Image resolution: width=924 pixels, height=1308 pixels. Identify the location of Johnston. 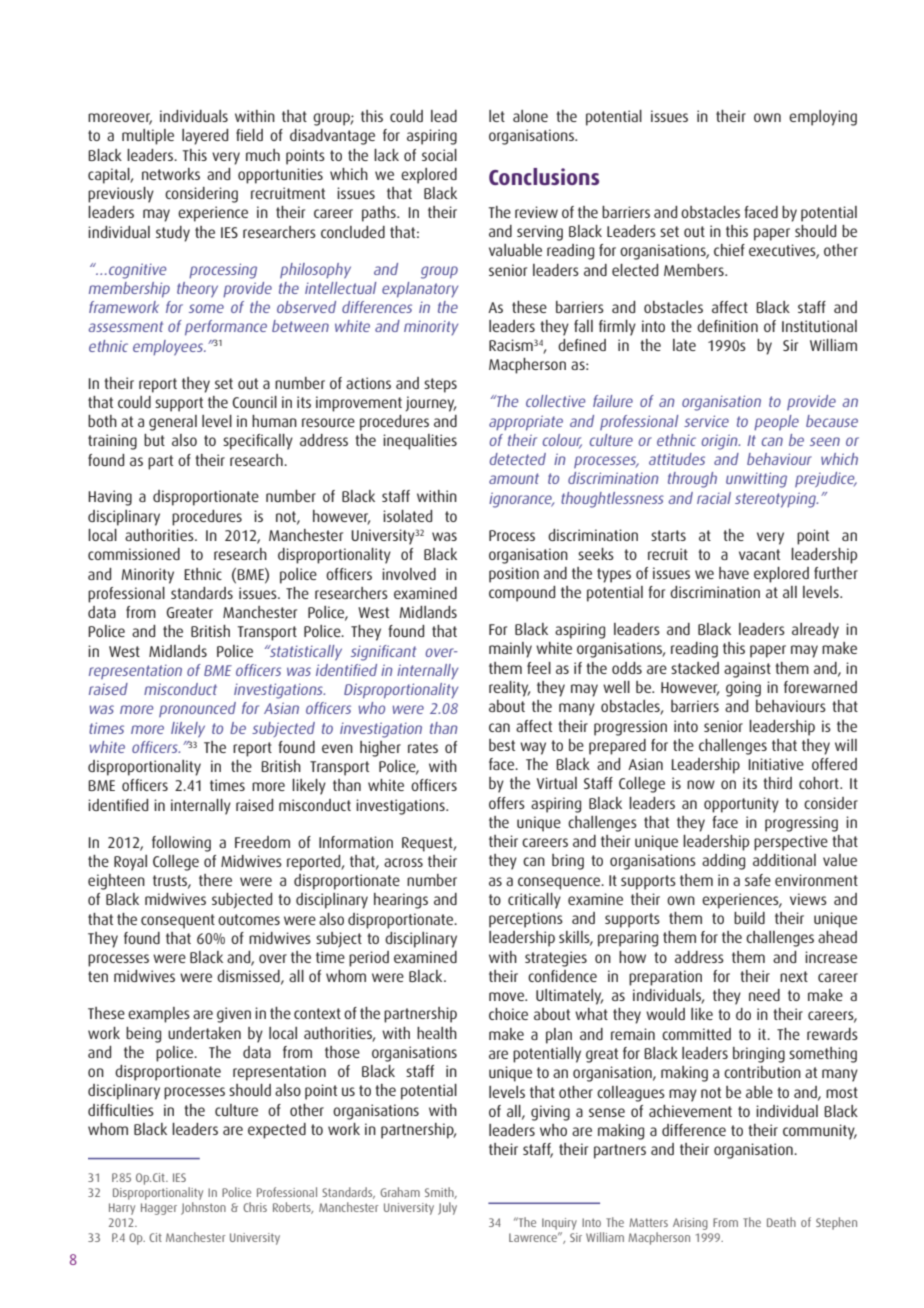
(203, 1208).
